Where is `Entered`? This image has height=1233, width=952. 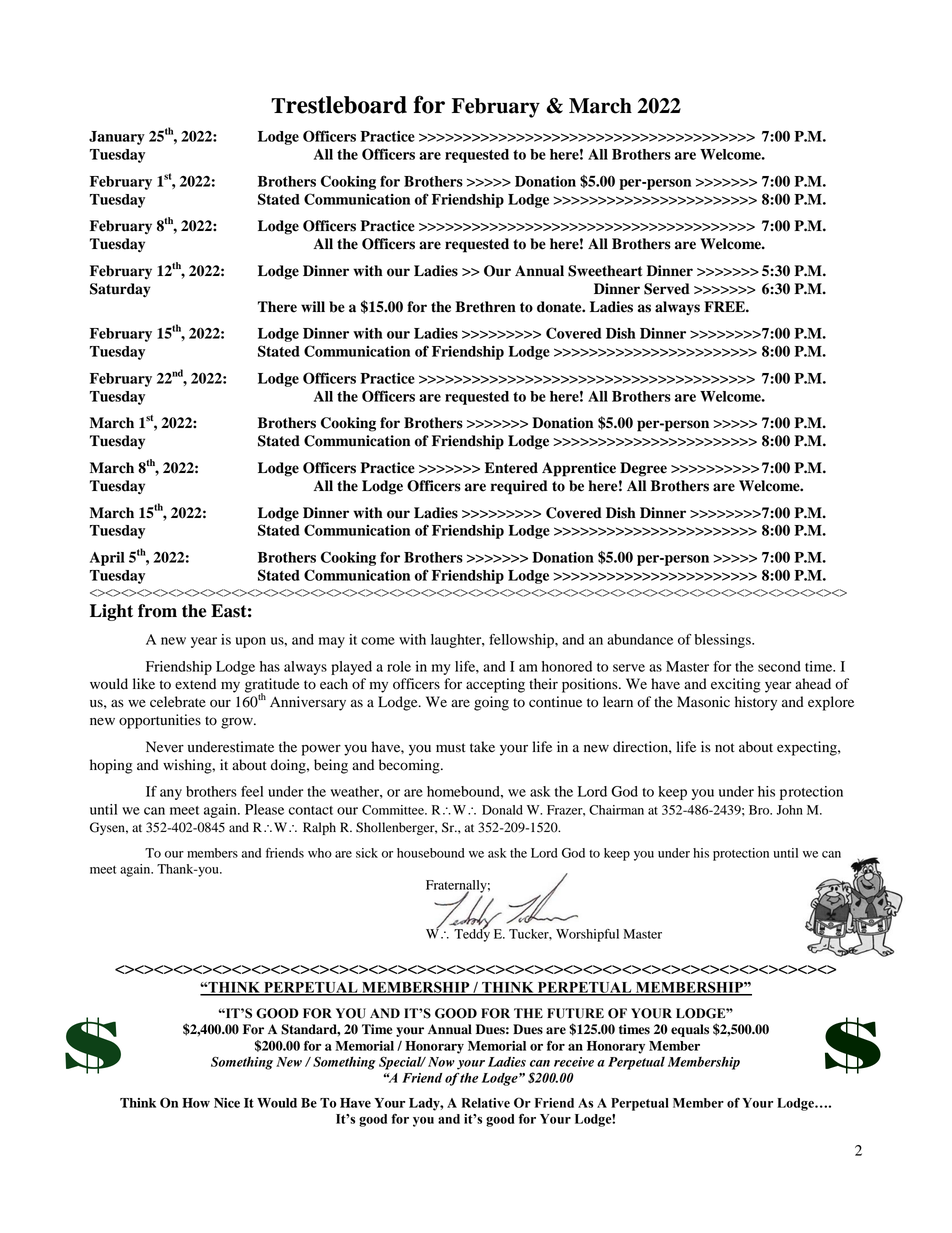 Entered is located at coordinates (511, 468).
